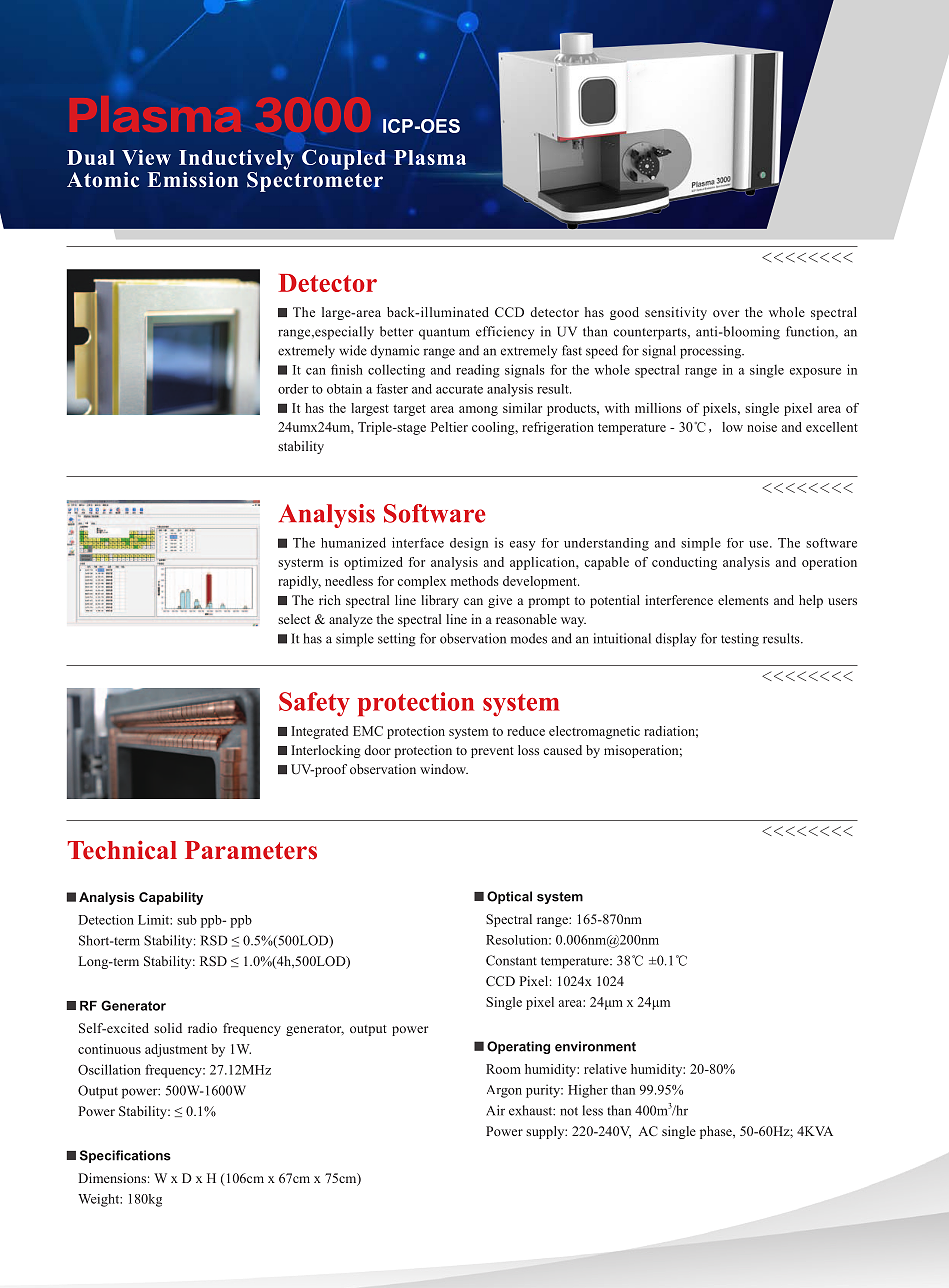 The image size is (949, 1288). Describe the element at coordinates (726, 313) in the page. I see `over` at that location.
